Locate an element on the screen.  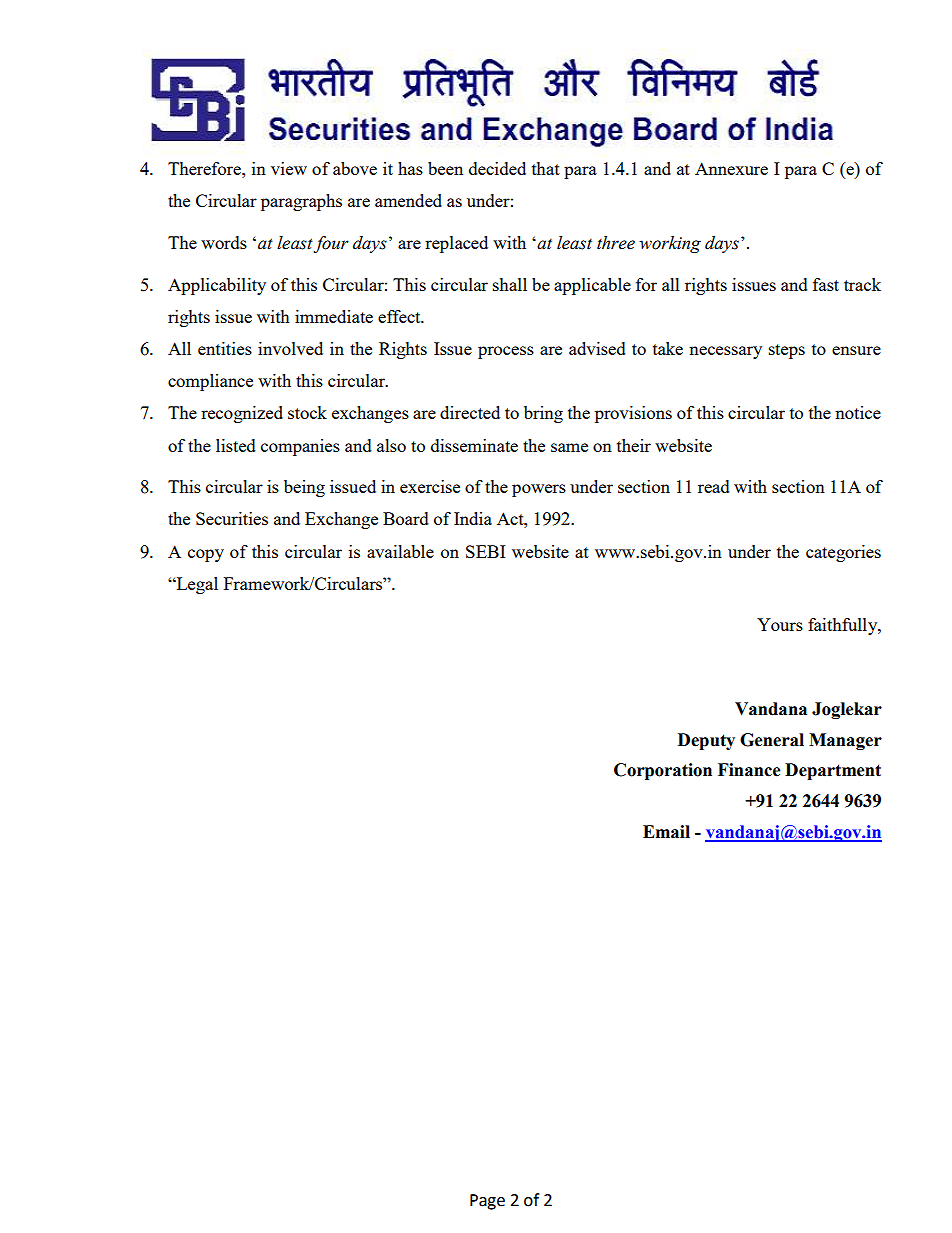
Corporation is located at coordinates (663, 771).
